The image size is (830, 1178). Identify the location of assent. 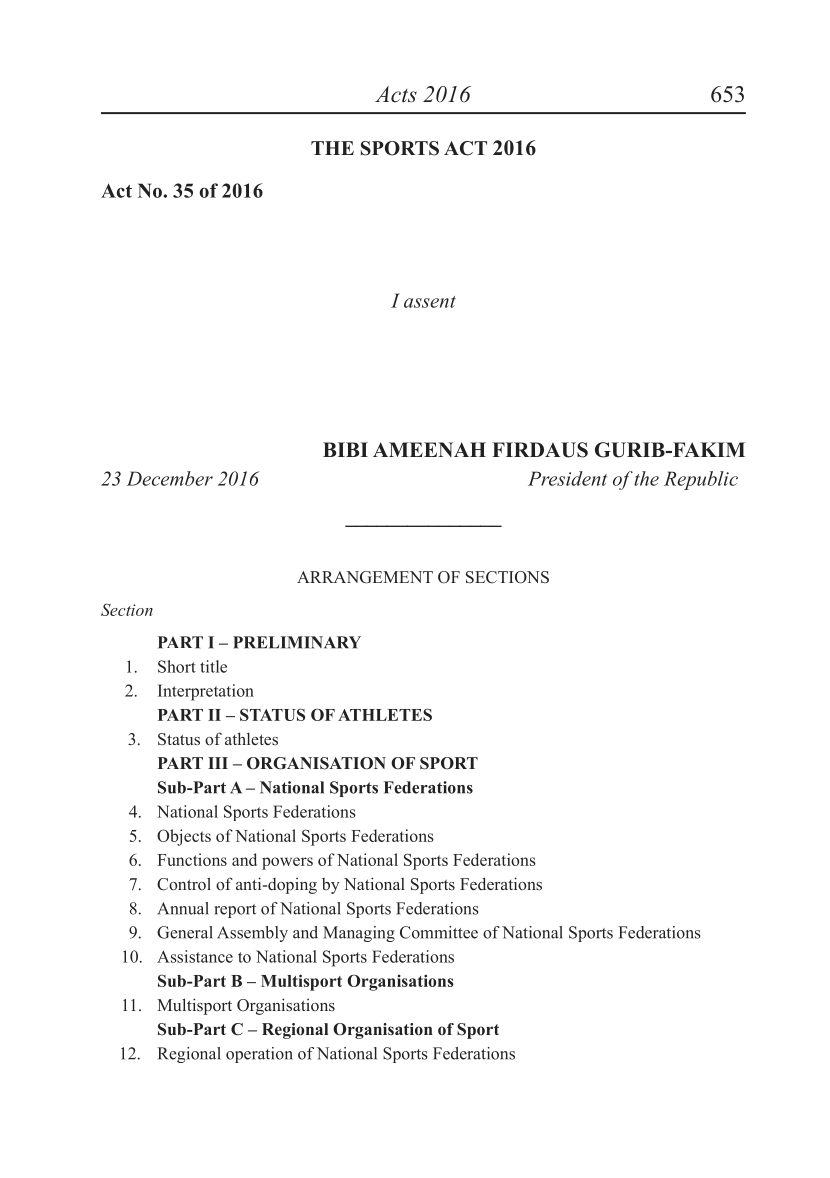
(430, 302).
